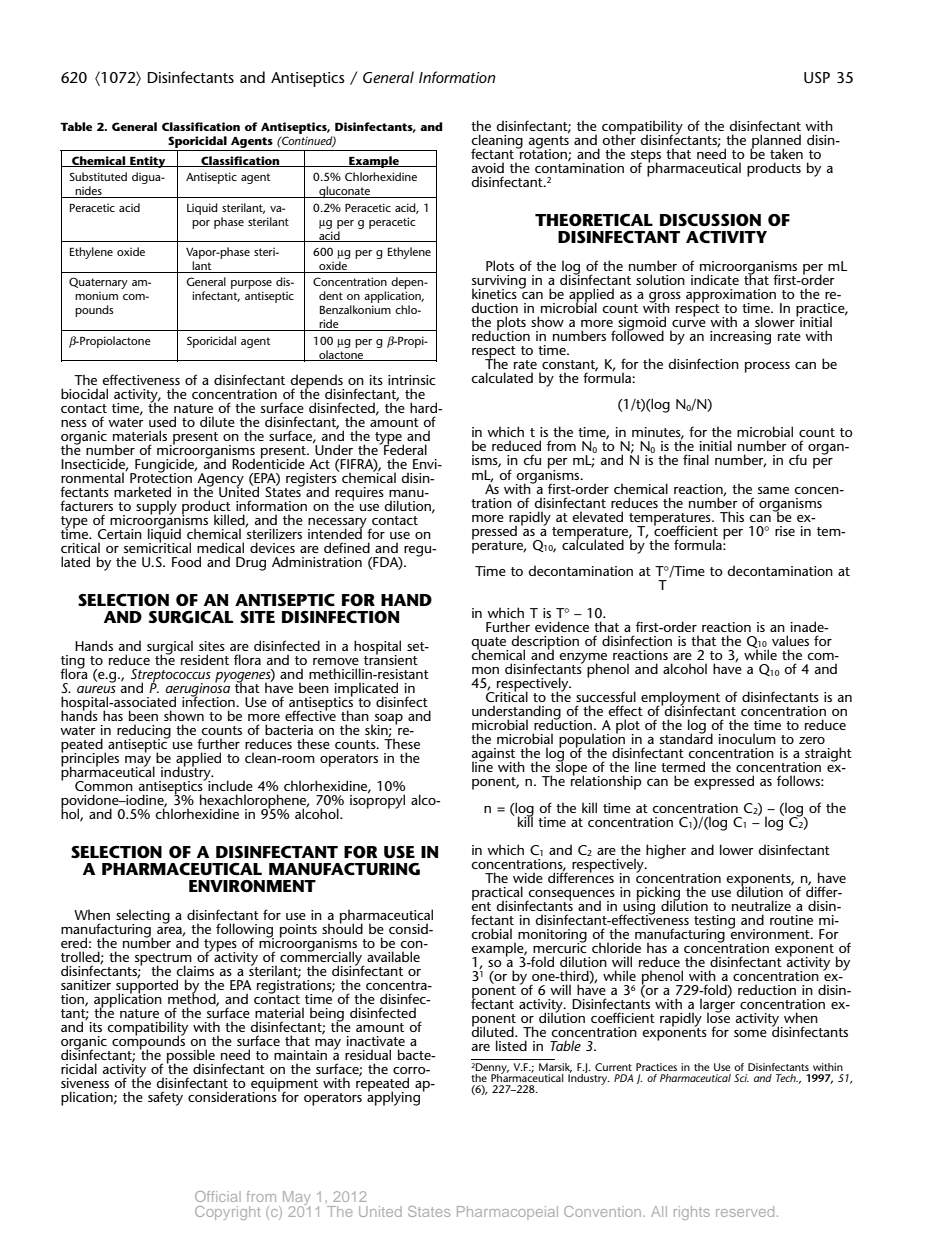 The width and height of the document is (952, 1233). Describe the element at coordinates (786, 153) in the document. I see `taken` at that location.
